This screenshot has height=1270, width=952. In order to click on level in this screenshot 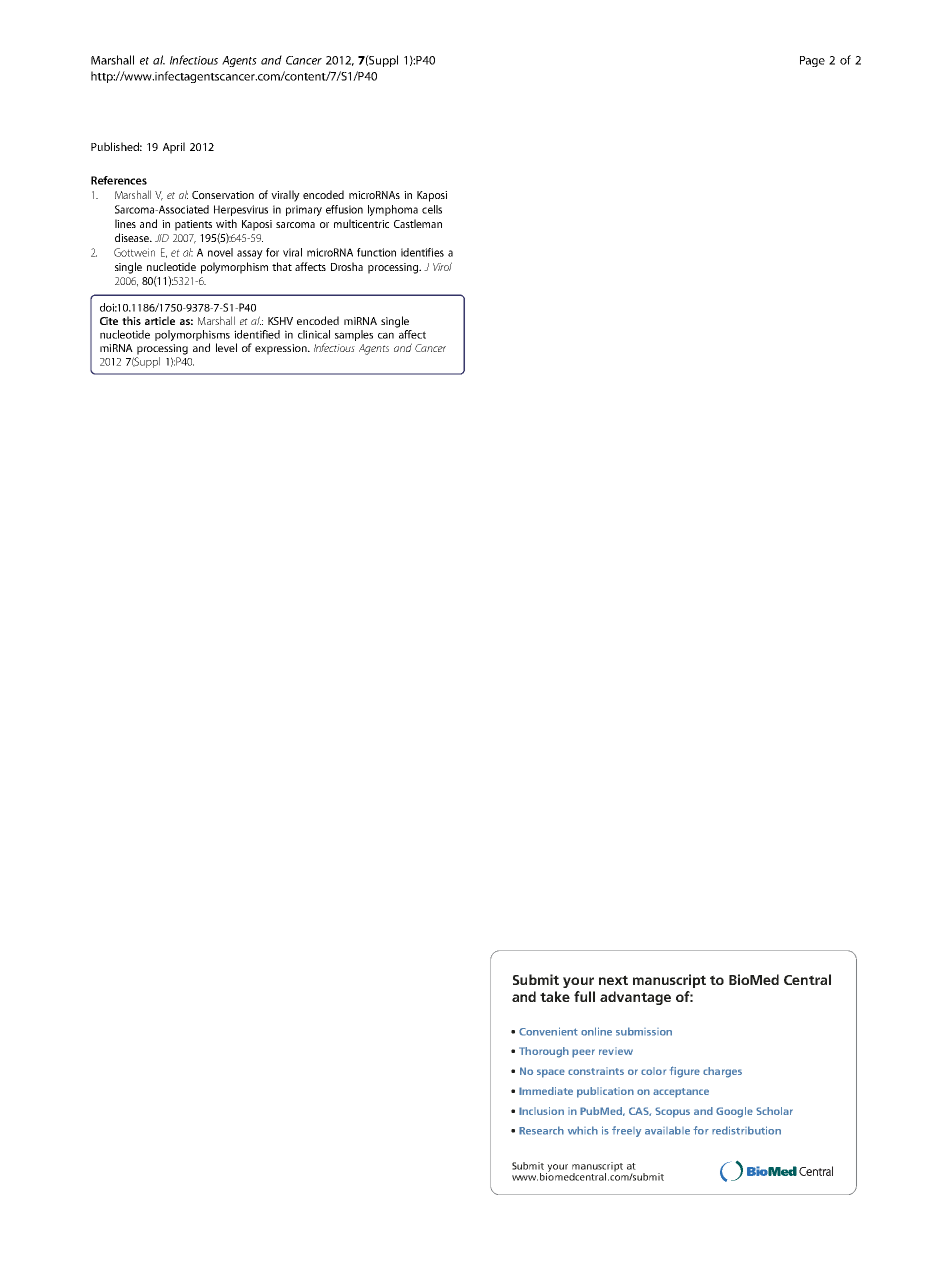, I will do `click(226, 347)`.
